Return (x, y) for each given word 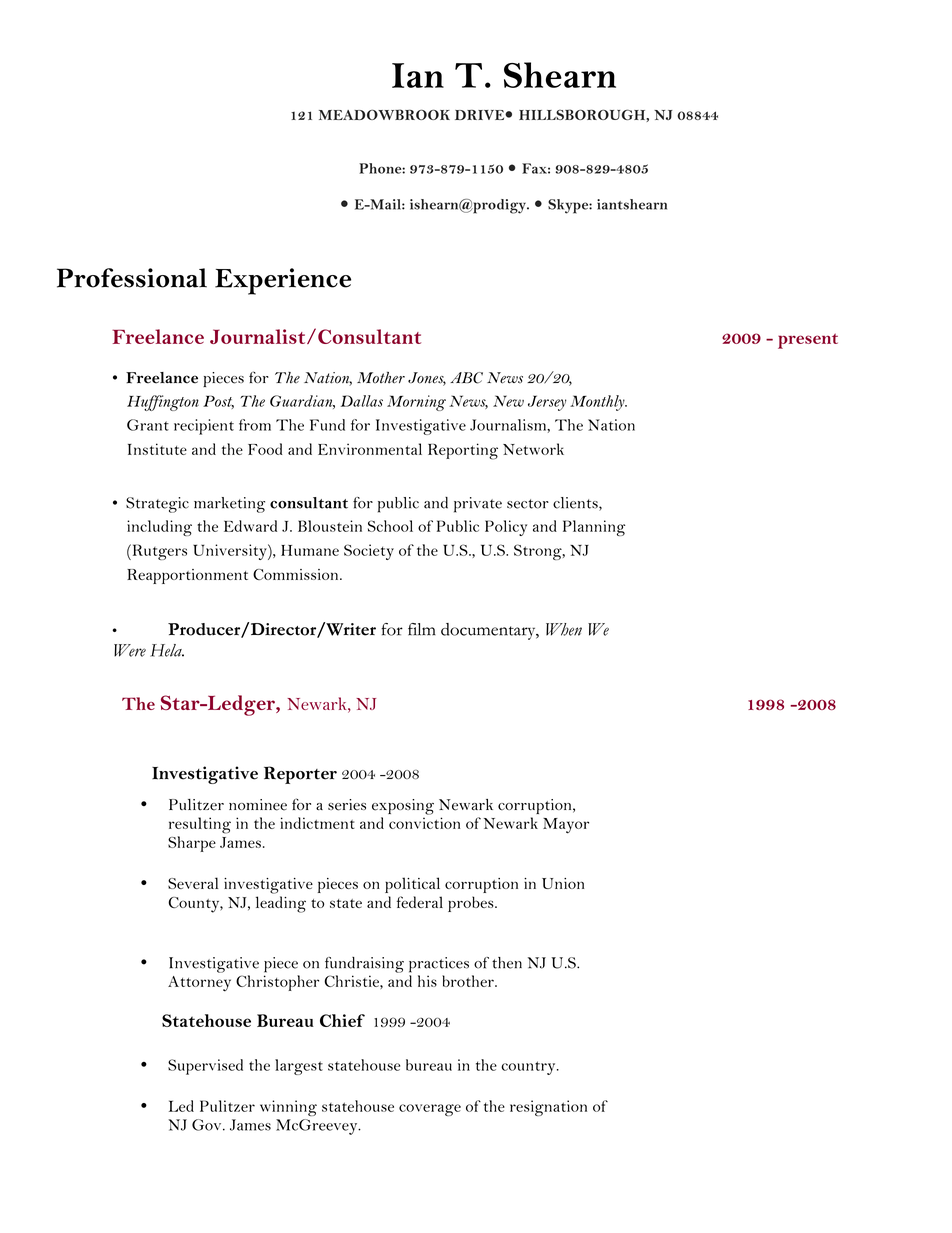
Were (130, 650)
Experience (283, 281)
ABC (466, 378)
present (808, 341)
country (529, 1068)
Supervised (205, 1067)
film (422, 629)
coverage (430, 1110)
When (564, 629)
